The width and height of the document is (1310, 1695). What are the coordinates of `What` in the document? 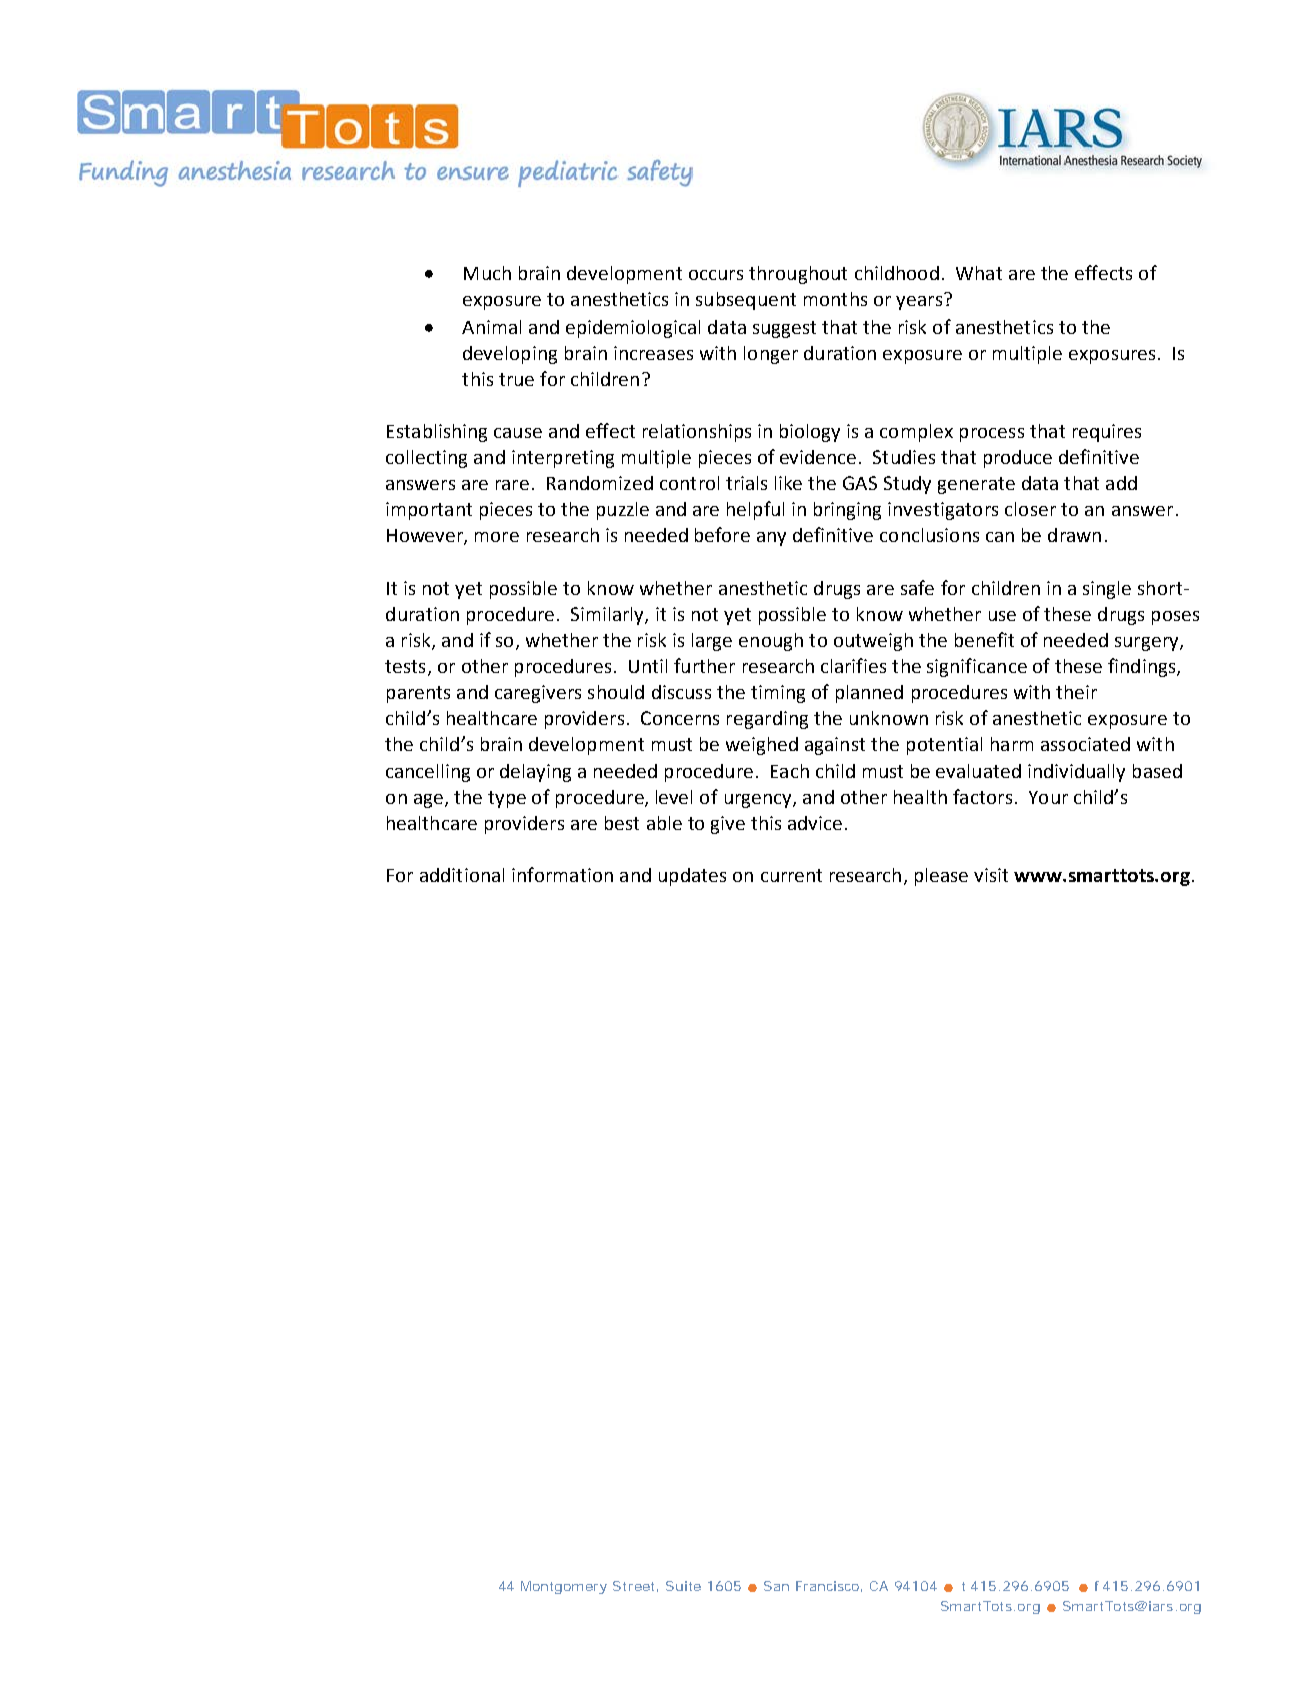 It's located at (979, 273).
